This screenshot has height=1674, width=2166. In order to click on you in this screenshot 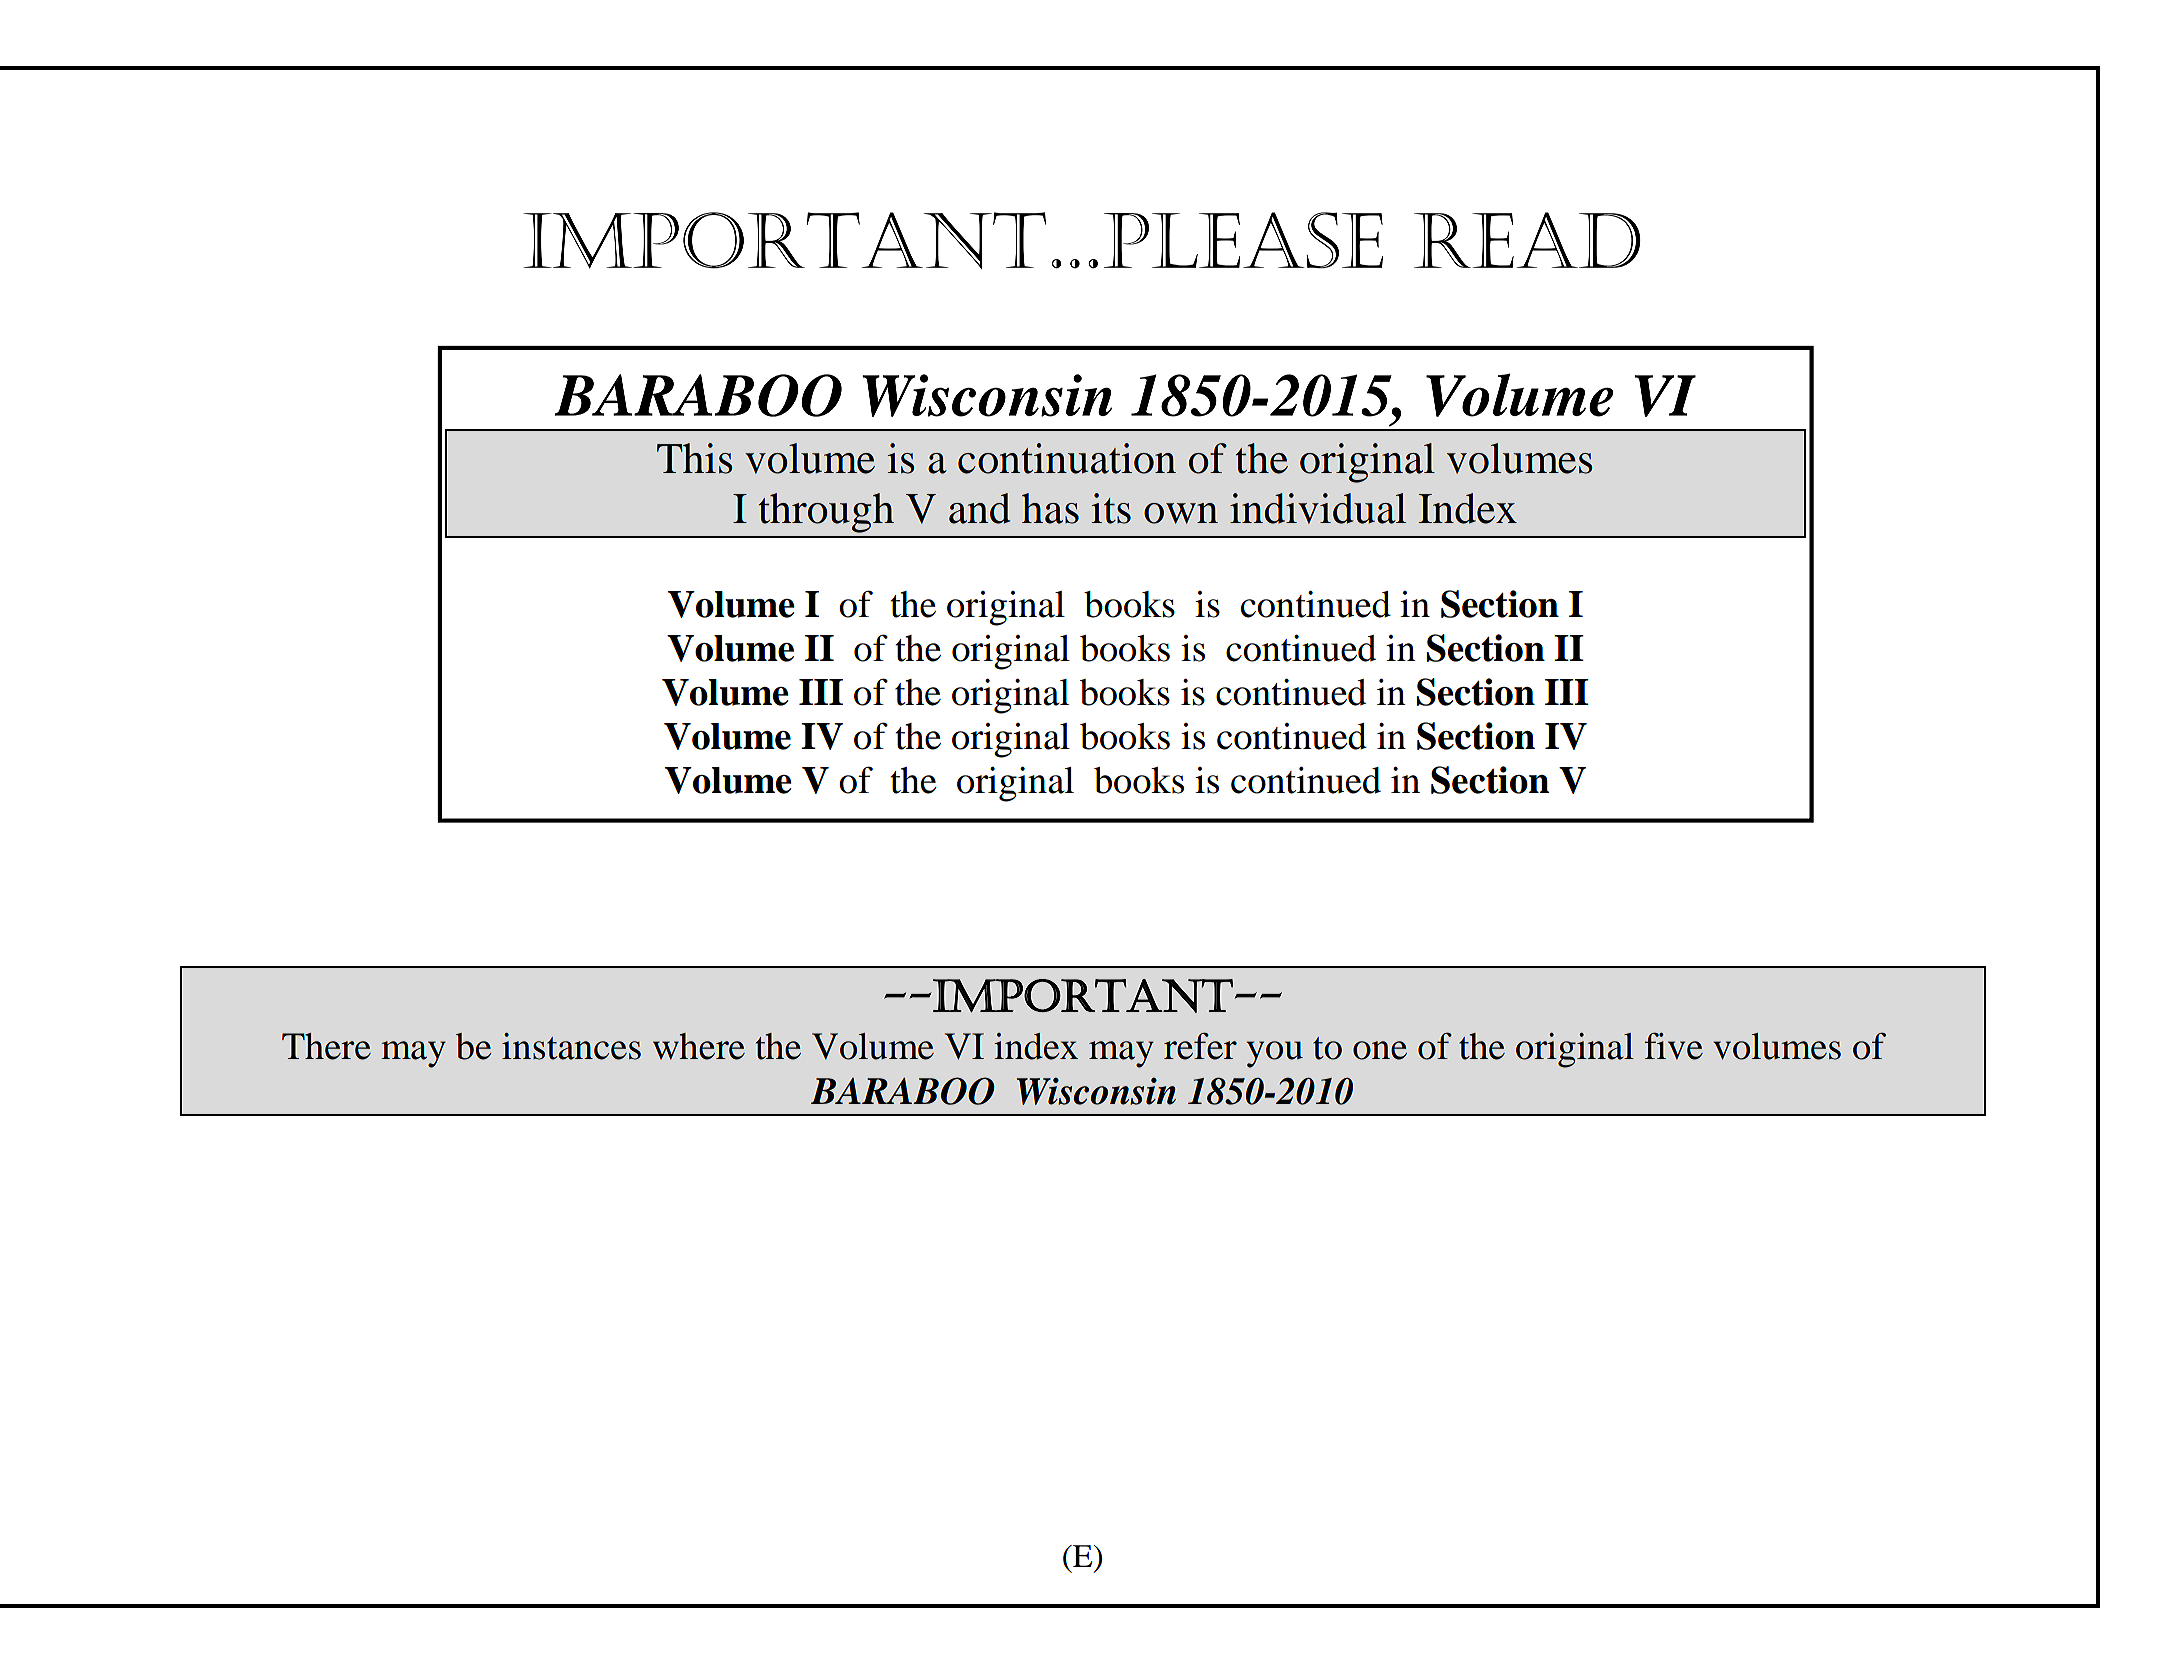, I will do `click(1275, 1054)`.
